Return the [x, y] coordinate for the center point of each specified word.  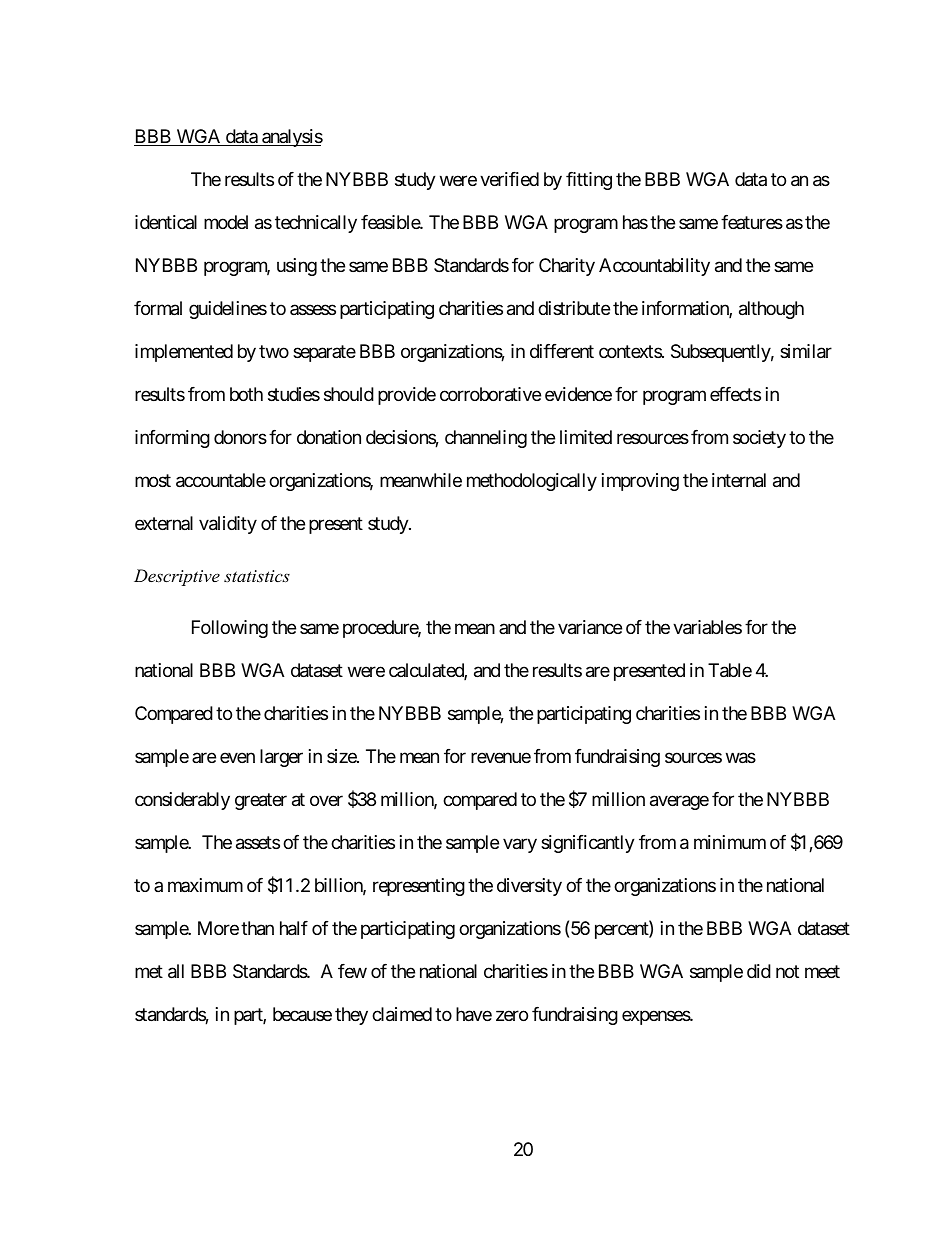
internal [739, 480]
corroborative [490, 394]
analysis [291, 138]
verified [509, 179]
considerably [182, 801]
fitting [589, 181]
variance [590, 627]
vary [520, 846]
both [246, 394]
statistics [257, 576]
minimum [730, 842]
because [302, 1014]
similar [806, 351]
